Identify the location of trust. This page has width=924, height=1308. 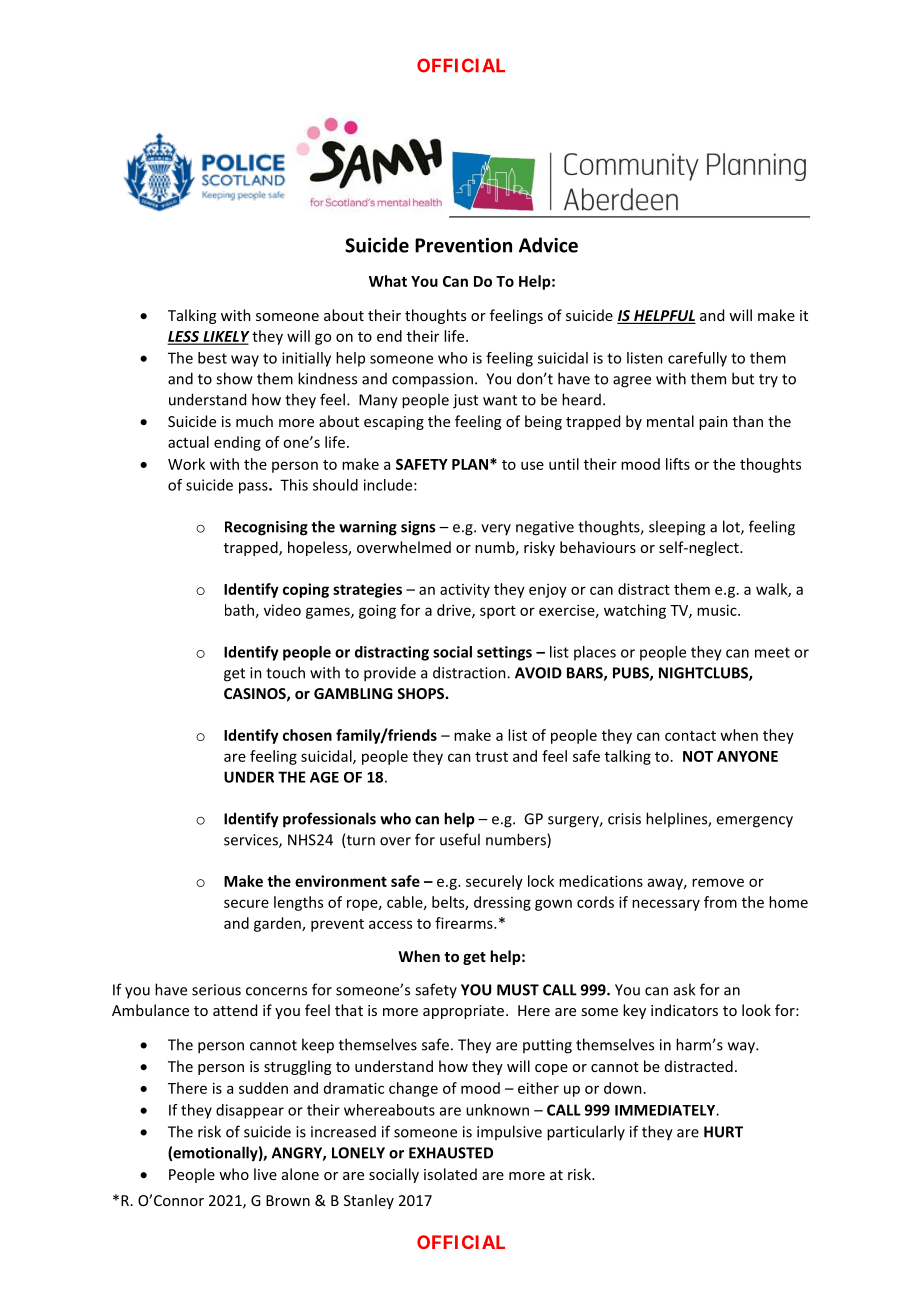
(491, 757).
